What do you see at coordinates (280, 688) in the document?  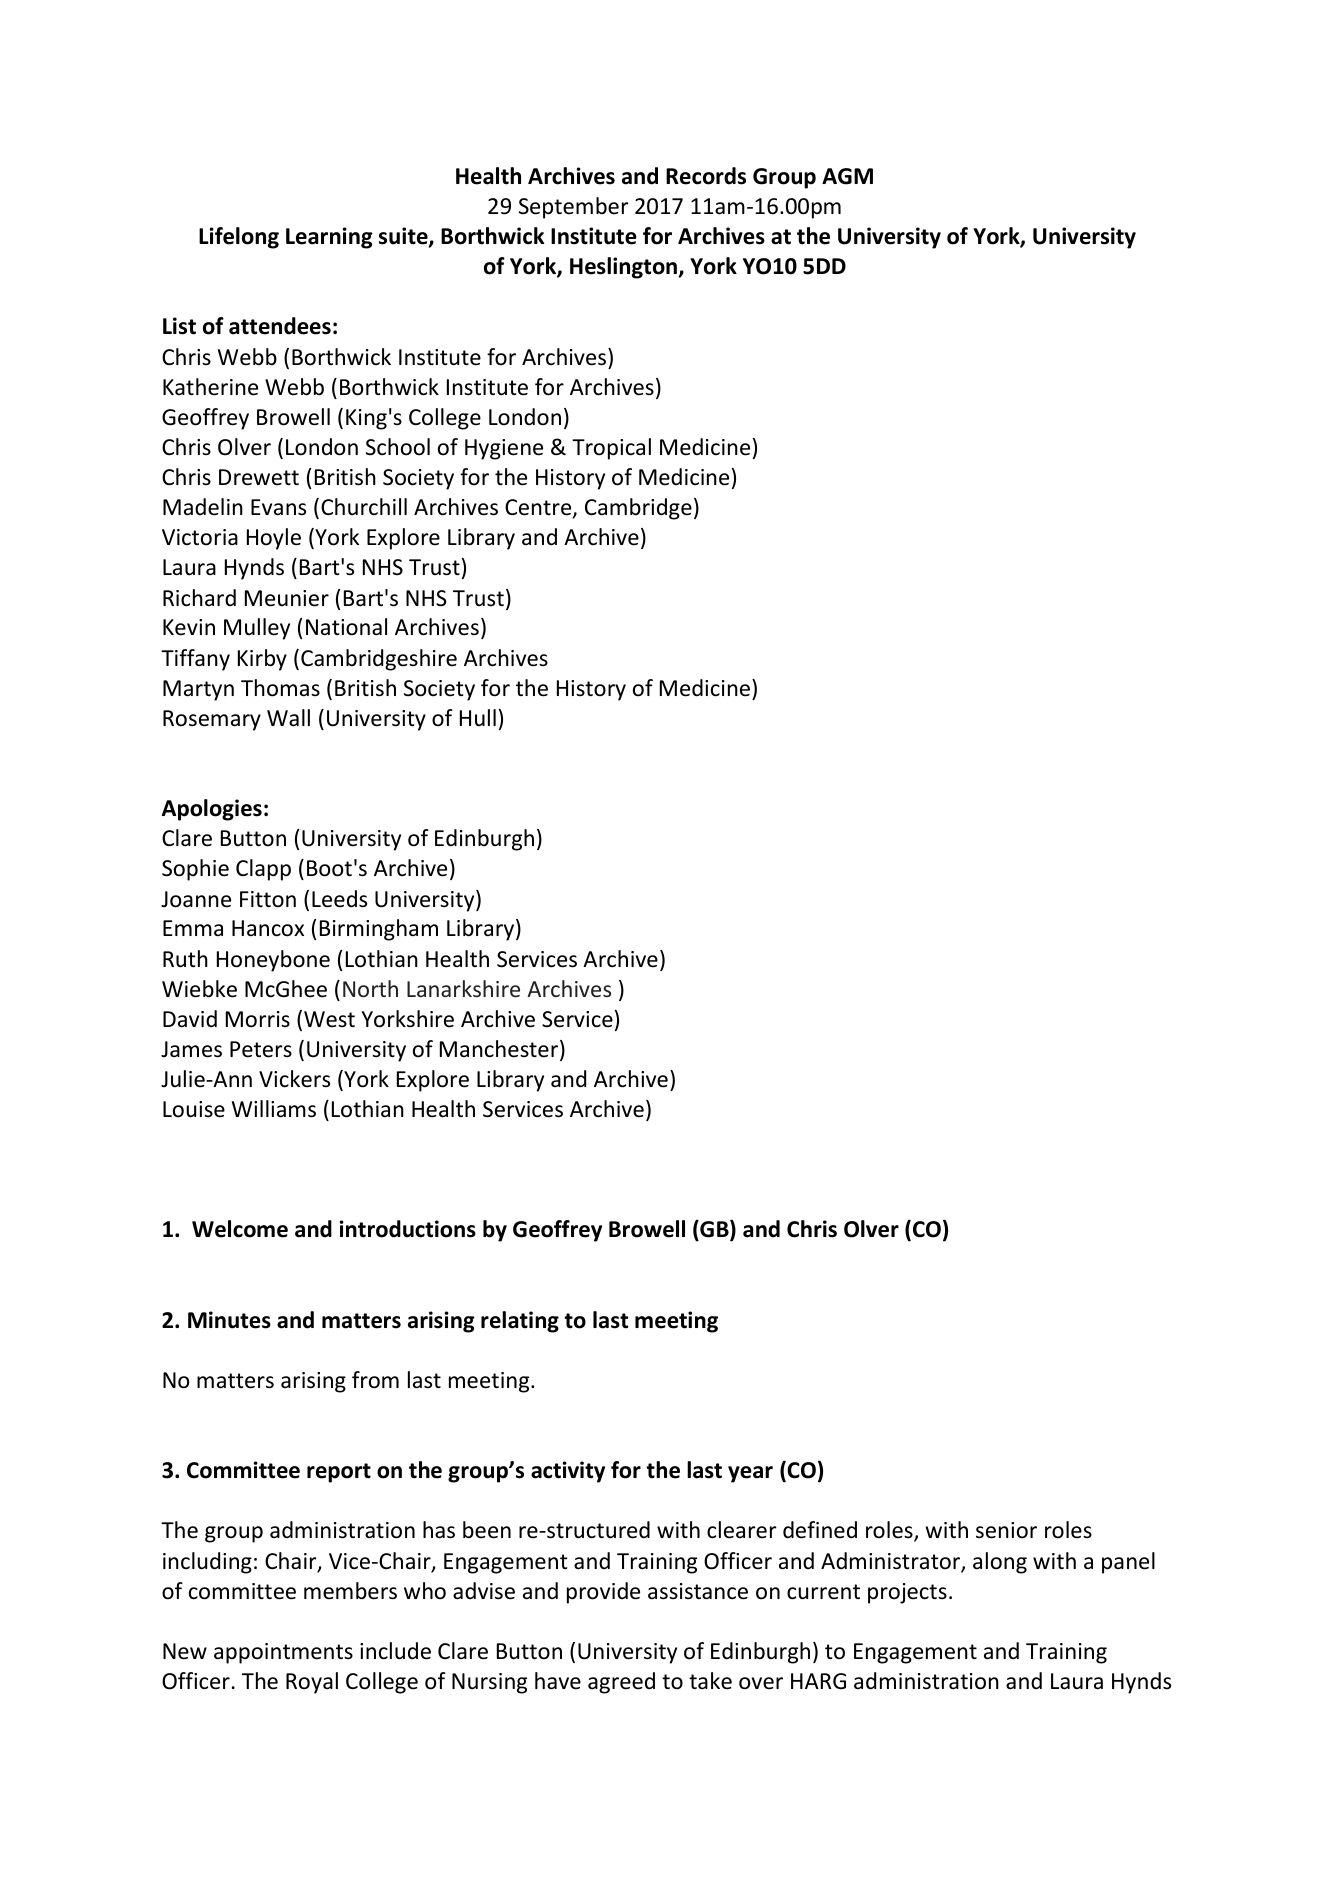 I see `Thomas` at bounding box center [280, 688].
